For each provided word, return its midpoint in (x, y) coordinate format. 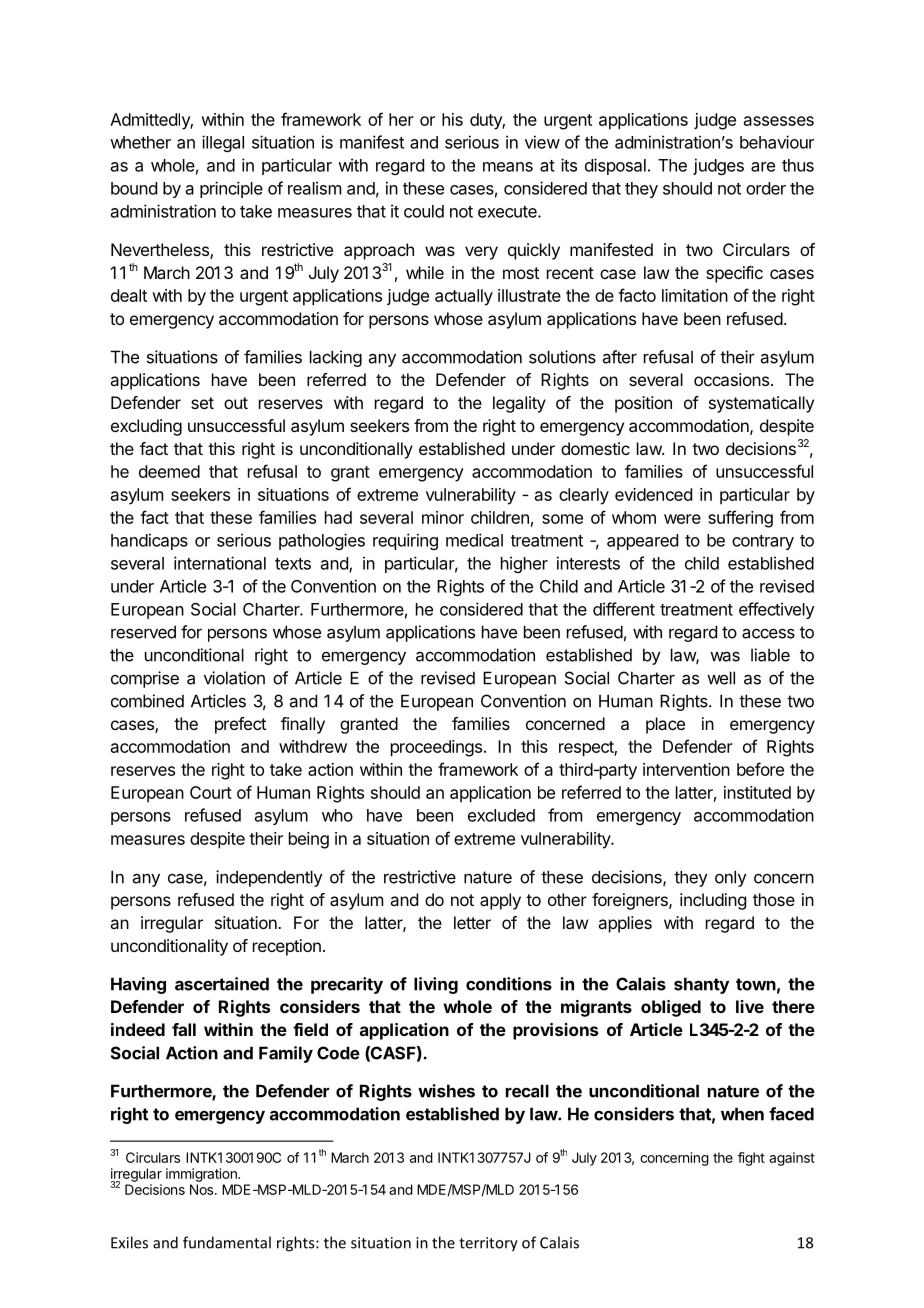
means (508, 167)
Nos (203, 1189)
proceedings (436, 748)
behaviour (777, 142)
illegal (223, 143)
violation (234, 678)
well (721, 678)
